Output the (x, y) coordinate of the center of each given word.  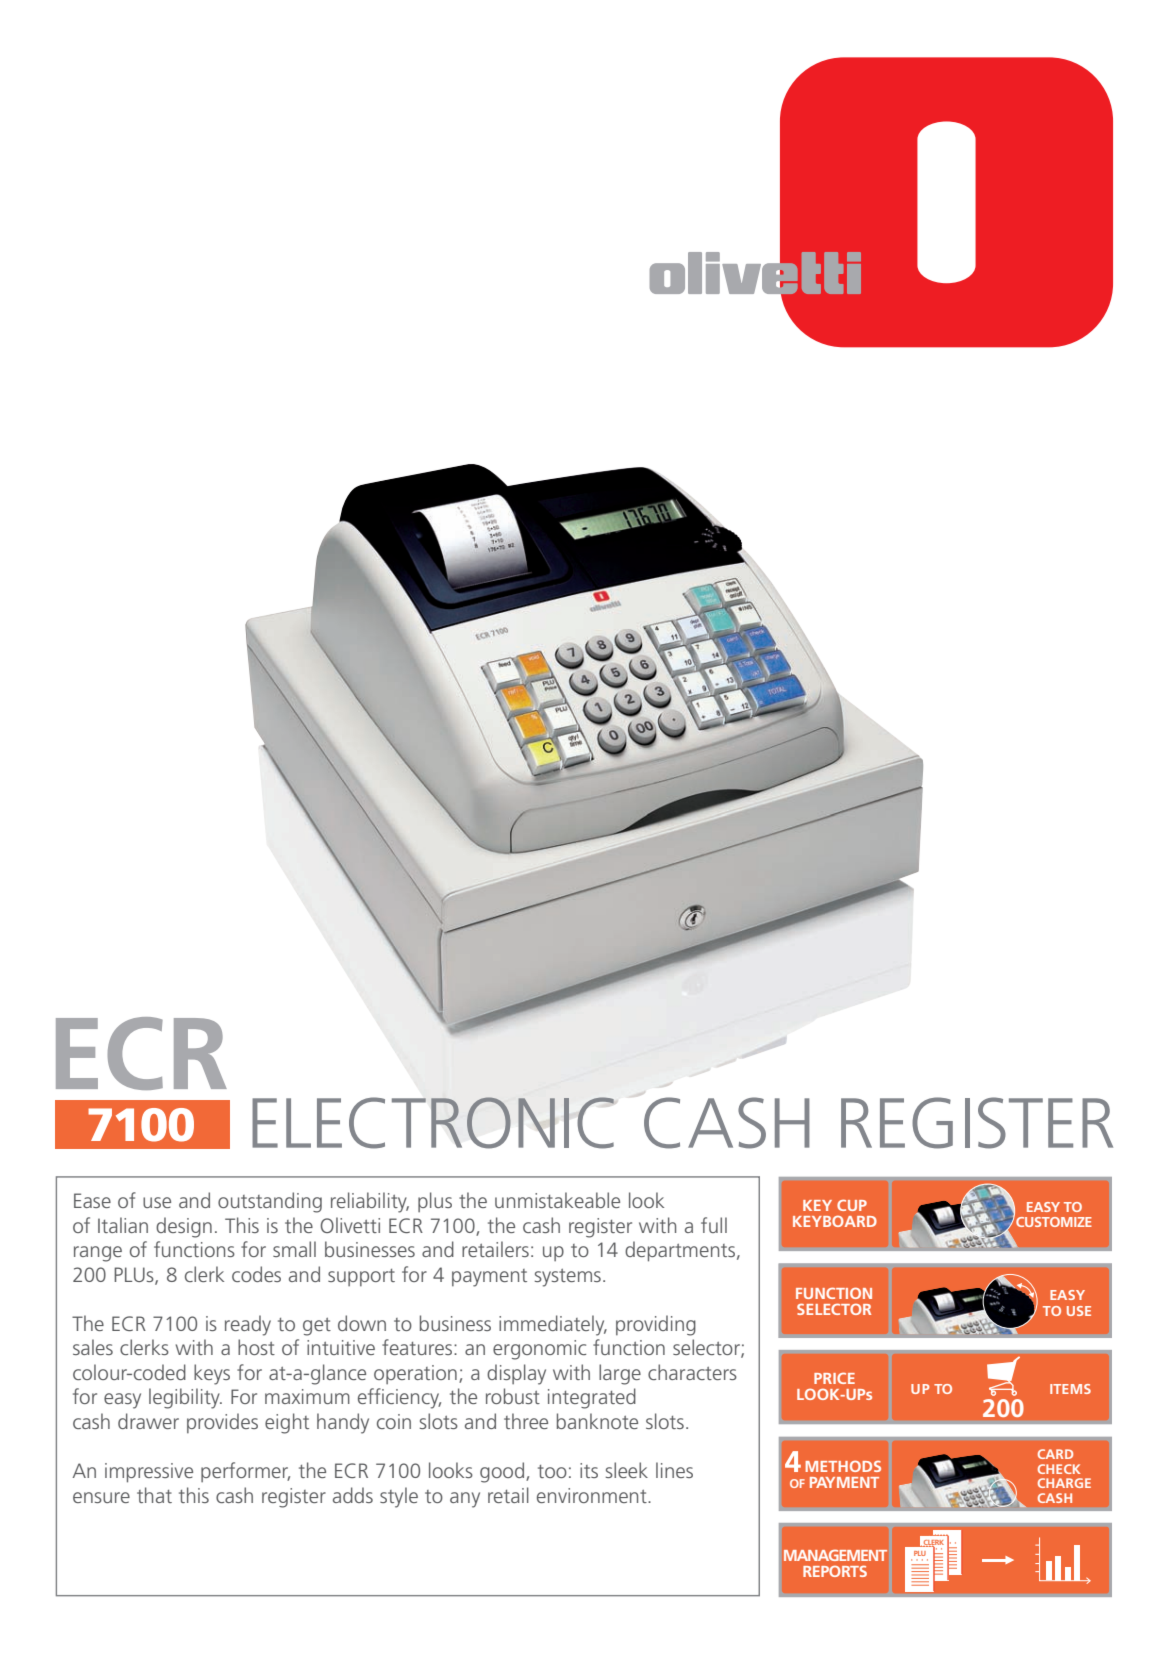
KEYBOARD (835, 1221)
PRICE (834, 1378)
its (589, 1470)
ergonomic (539, 1350)
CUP (852, 1205)
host (256, 1347)
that (154, 1495)
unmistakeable (557, 1200)
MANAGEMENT (835, 1555)
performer (245, 1472)
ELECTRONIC (433, 1123)
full (714, 1225)
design (184, 1227)
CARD (1055, 1454)
